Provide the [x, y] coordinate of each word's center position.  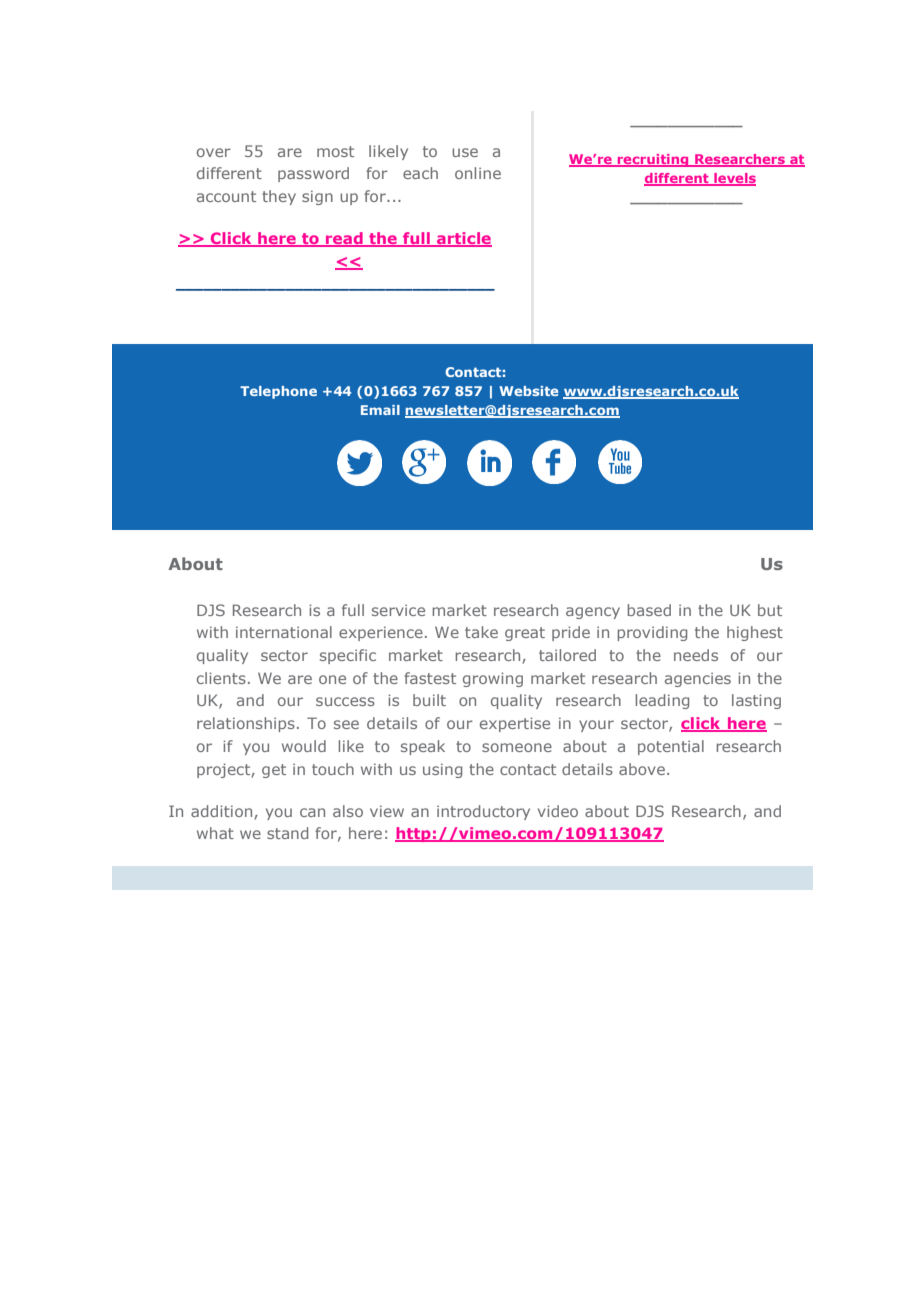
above [642, 769]
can [312, 812]
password [313, 174]
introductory [483, 812]
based [649, 610]
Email [380, 410]
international [284, 632]
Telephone [278, 392]
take [481, 632]
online [478, 173]
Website [528, 391]
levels [734, 179]
